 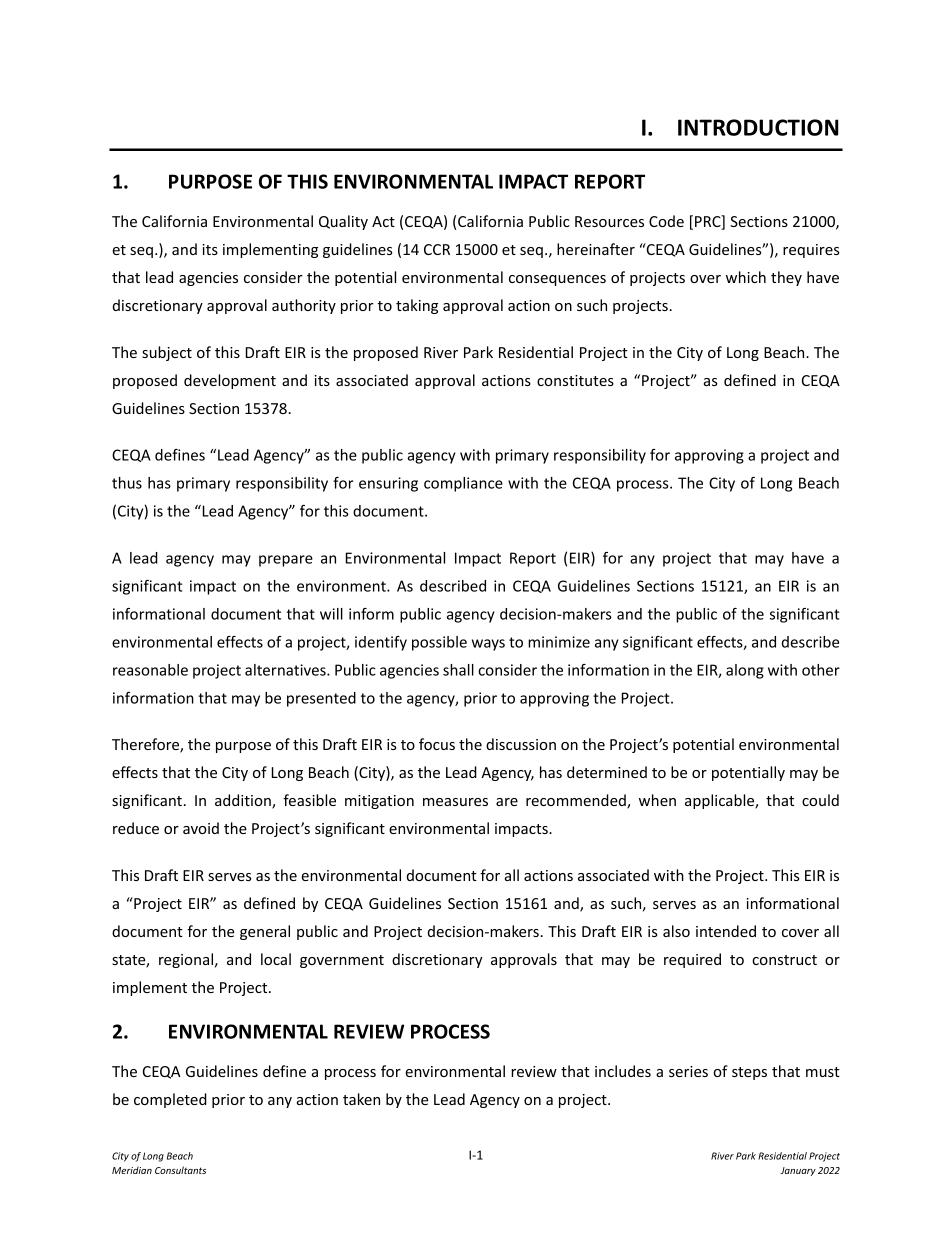 I want to click on taken, so click(x=361, y=1099).
